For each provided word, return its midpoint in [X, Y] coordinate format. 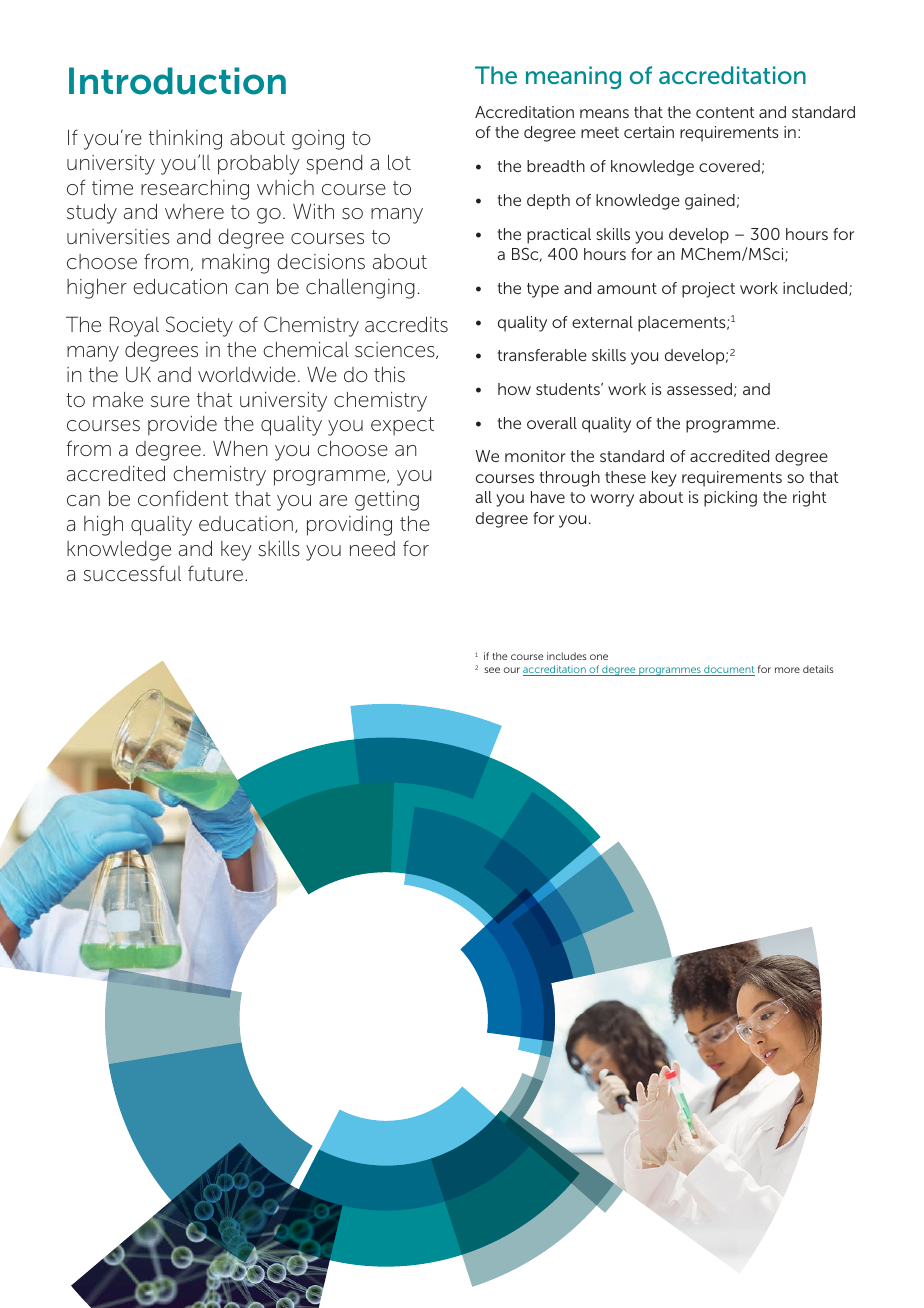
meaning [573, 77]
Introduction [177, 81]
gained [710, 202]
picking [730, 499]
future [217, 573]
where [194, 212]
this [389, 375]
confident [183, 498]
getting [387, 501]
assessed [699, 389]
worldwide [247, 375]
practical [559, 236]
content [725, 112]
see [492, 670]
